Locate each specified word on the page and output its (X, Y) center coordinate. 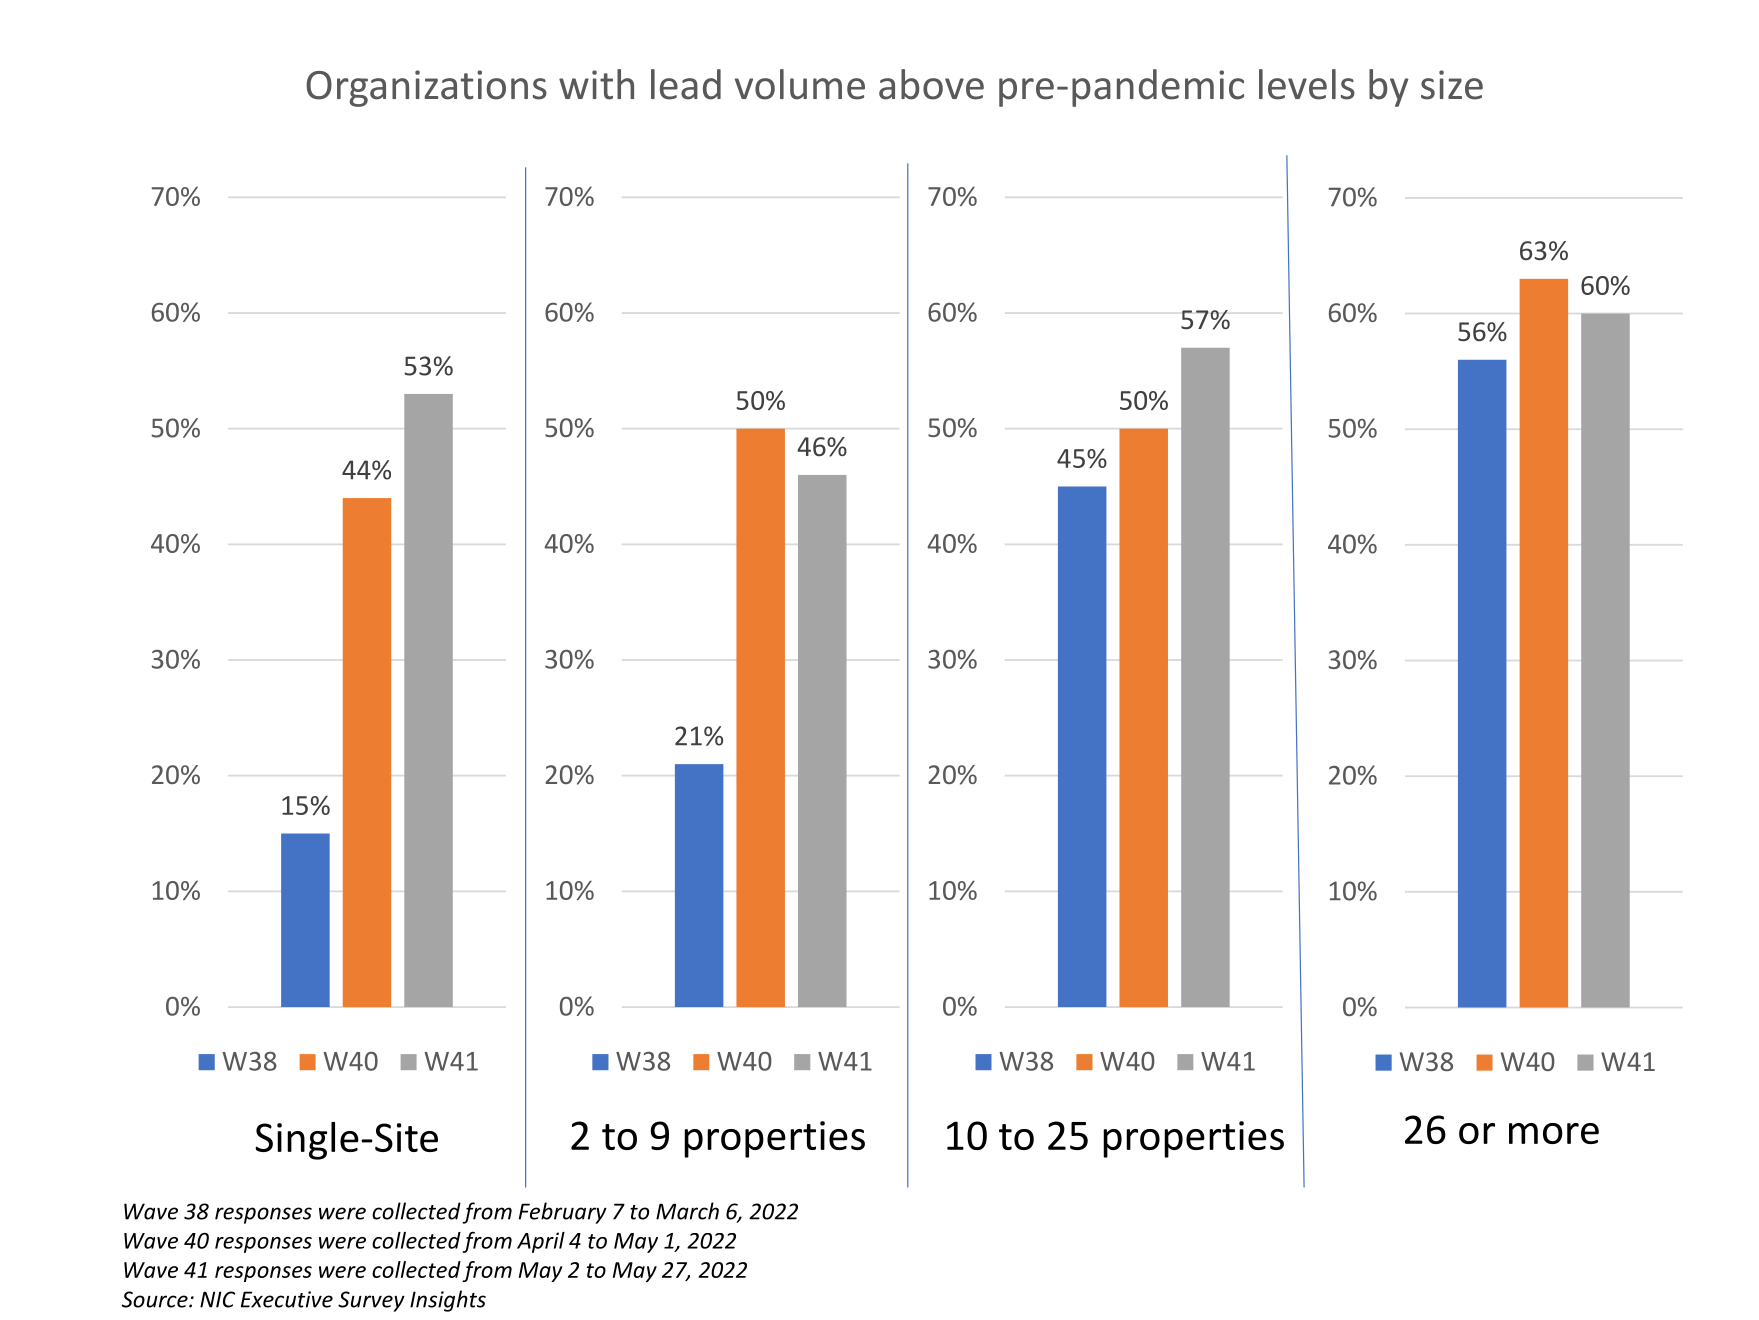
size (1452, 85)
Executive (287, 1299)
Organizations (426, 88)
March (687, 1211)
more (1554, 1133)
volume (800, 84)
